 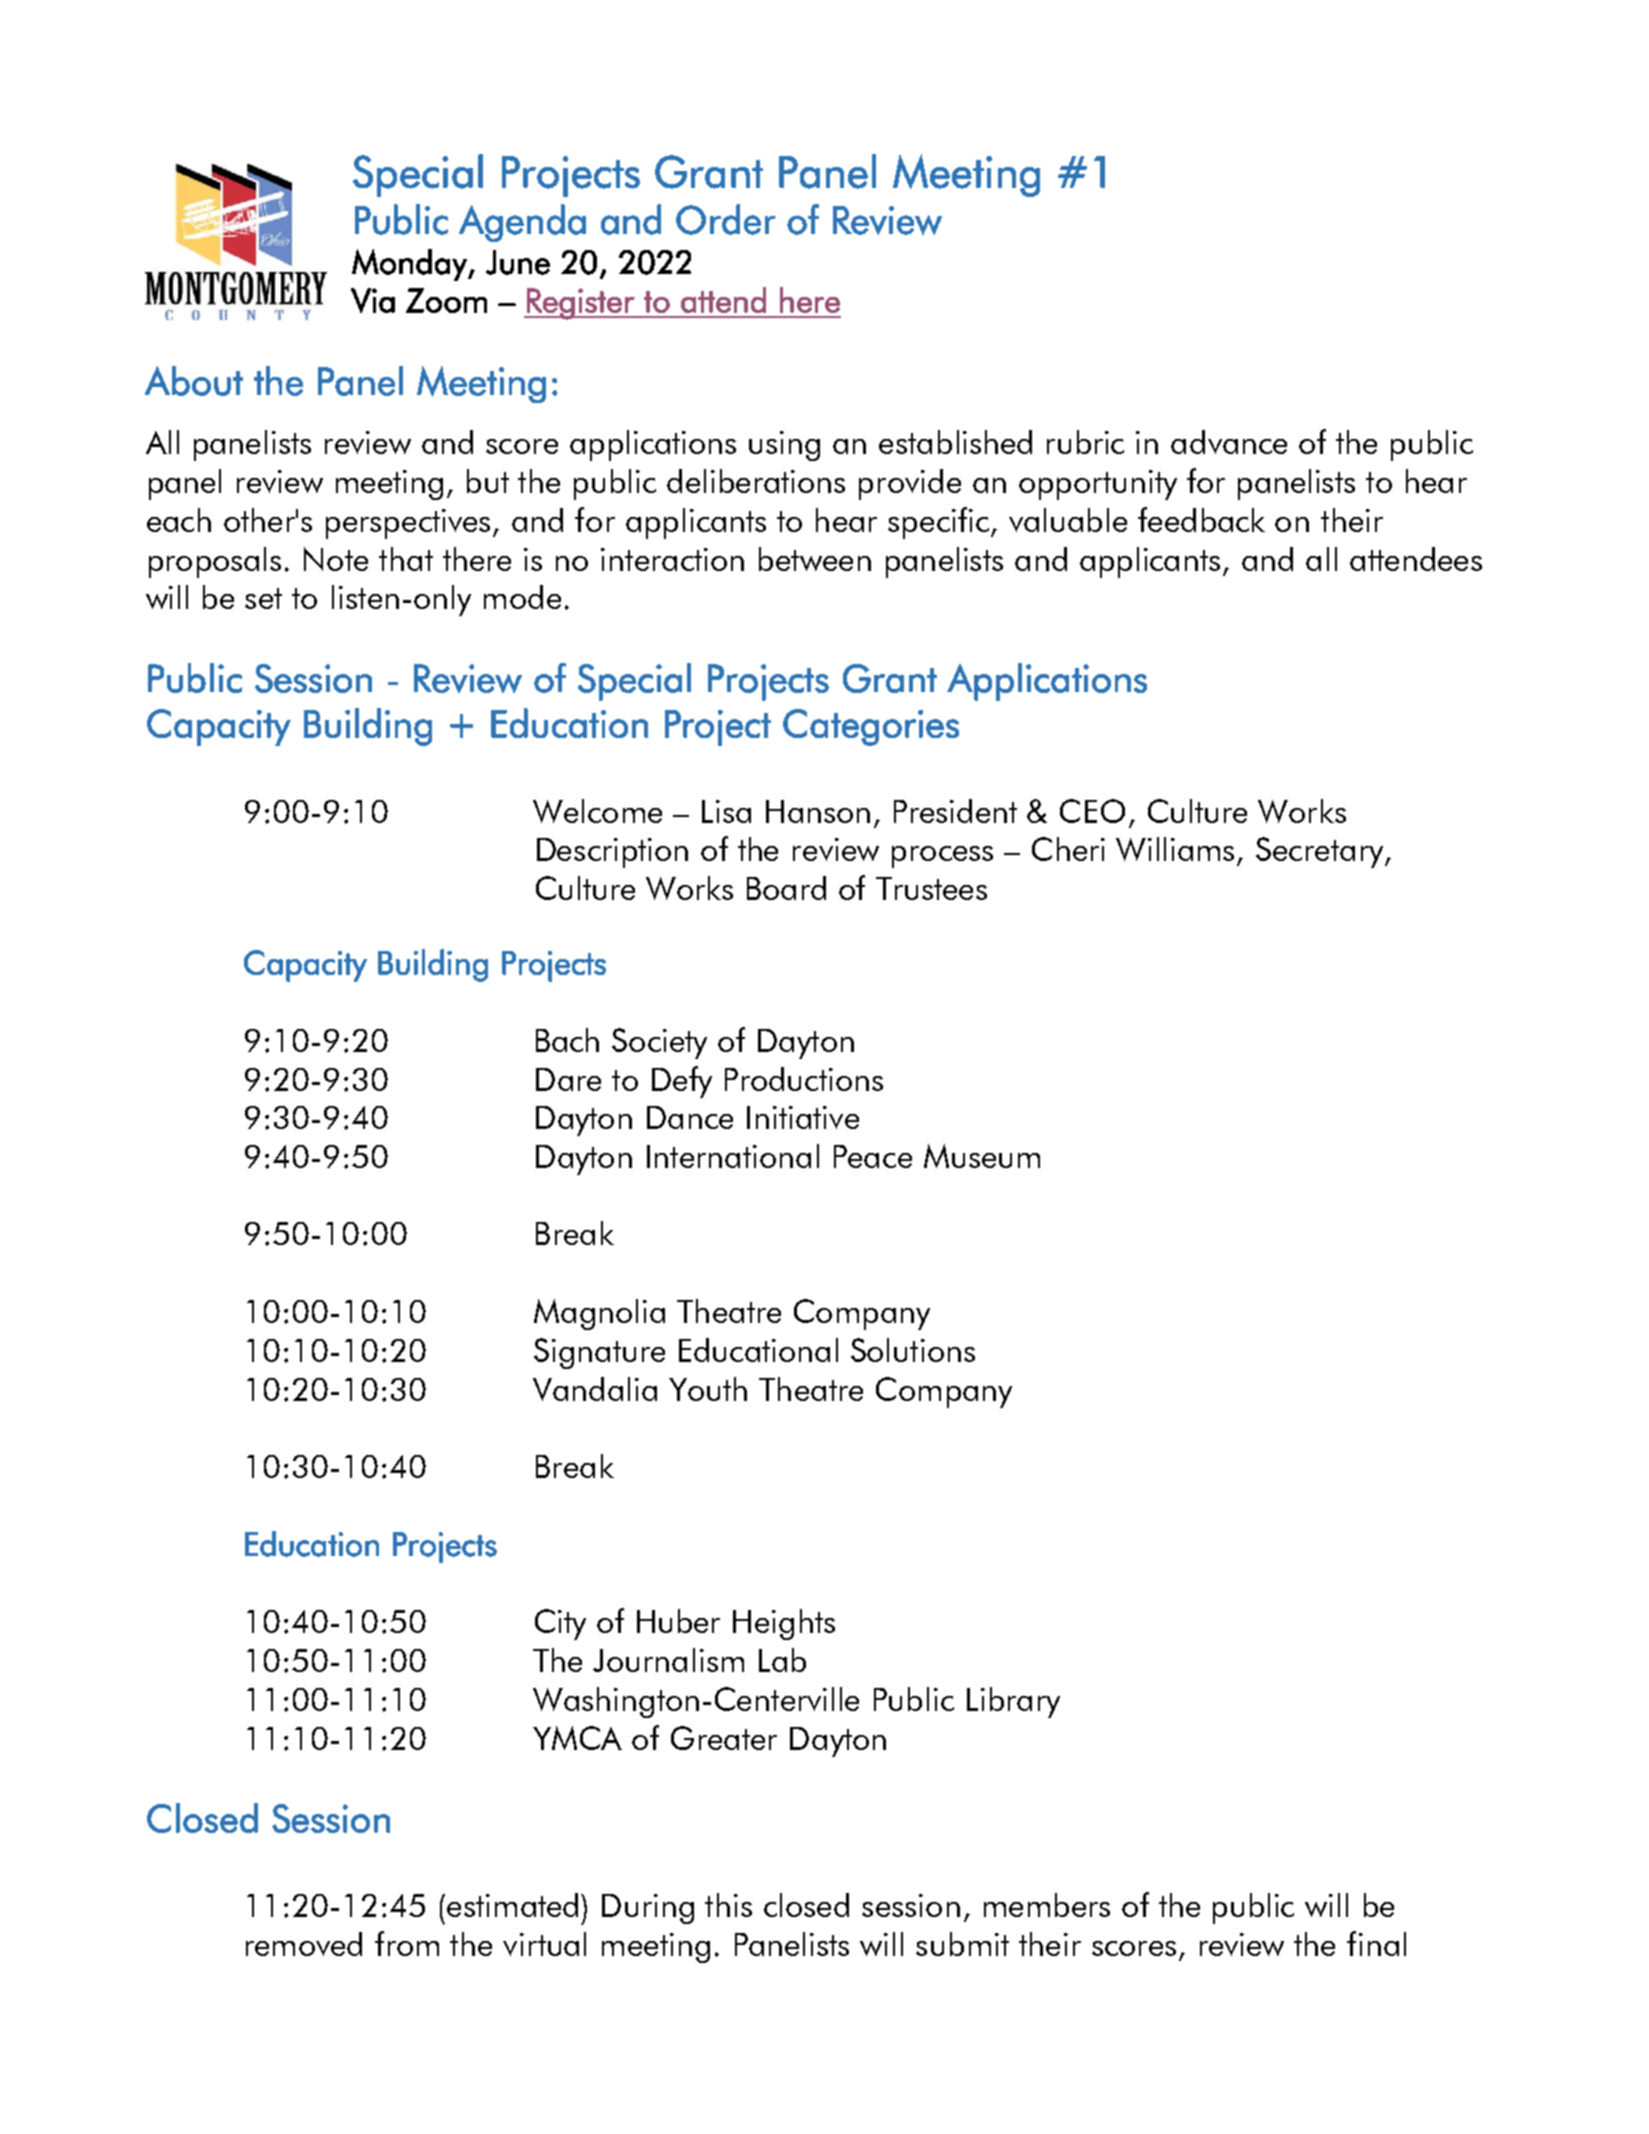 What do you see at coordinates (304, 1944) in the image?
I see `removed` at bounding box center [304, 1944].
